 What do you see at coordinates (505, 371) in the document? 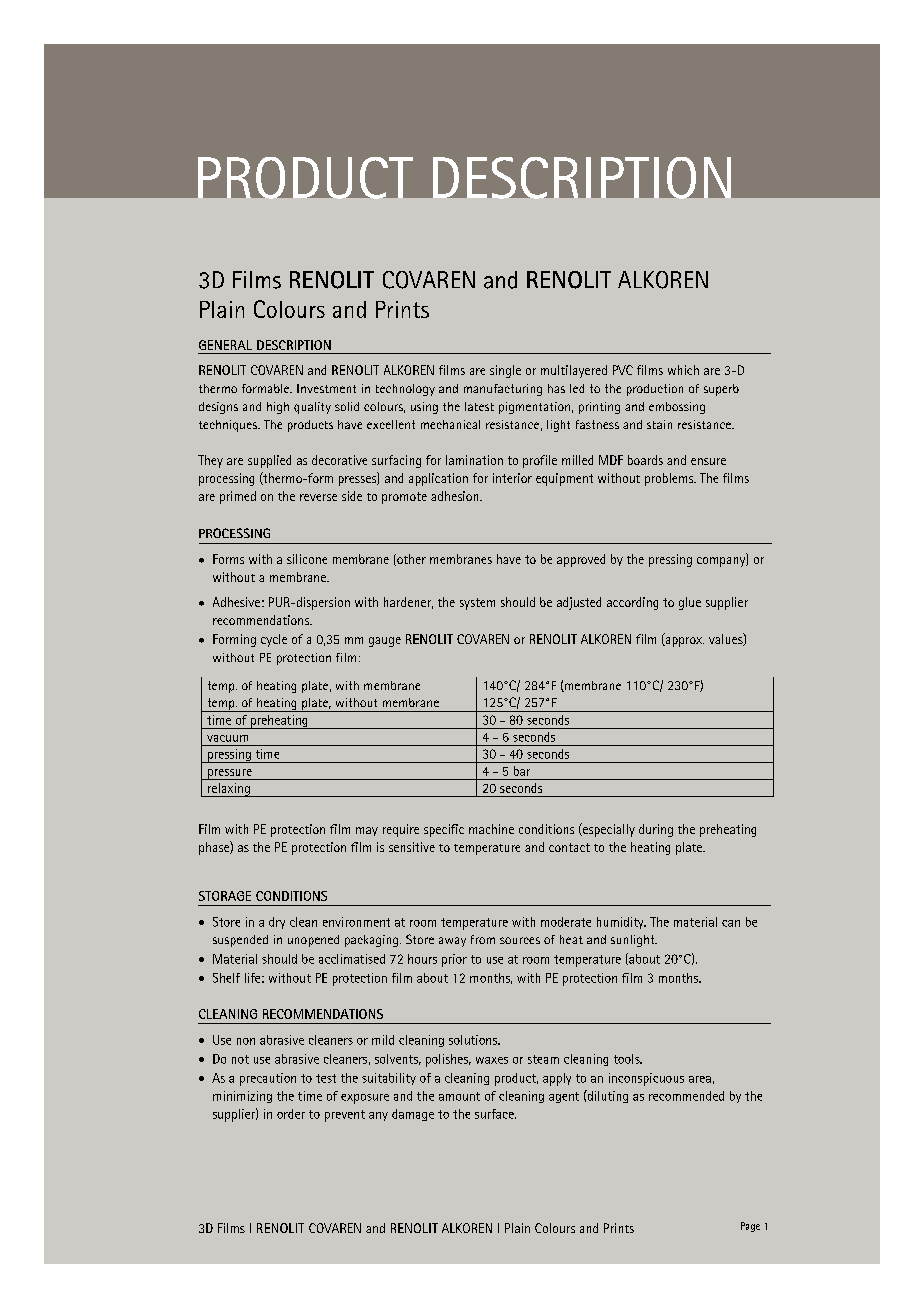
I see `single` at bounding box center [505, 371].
